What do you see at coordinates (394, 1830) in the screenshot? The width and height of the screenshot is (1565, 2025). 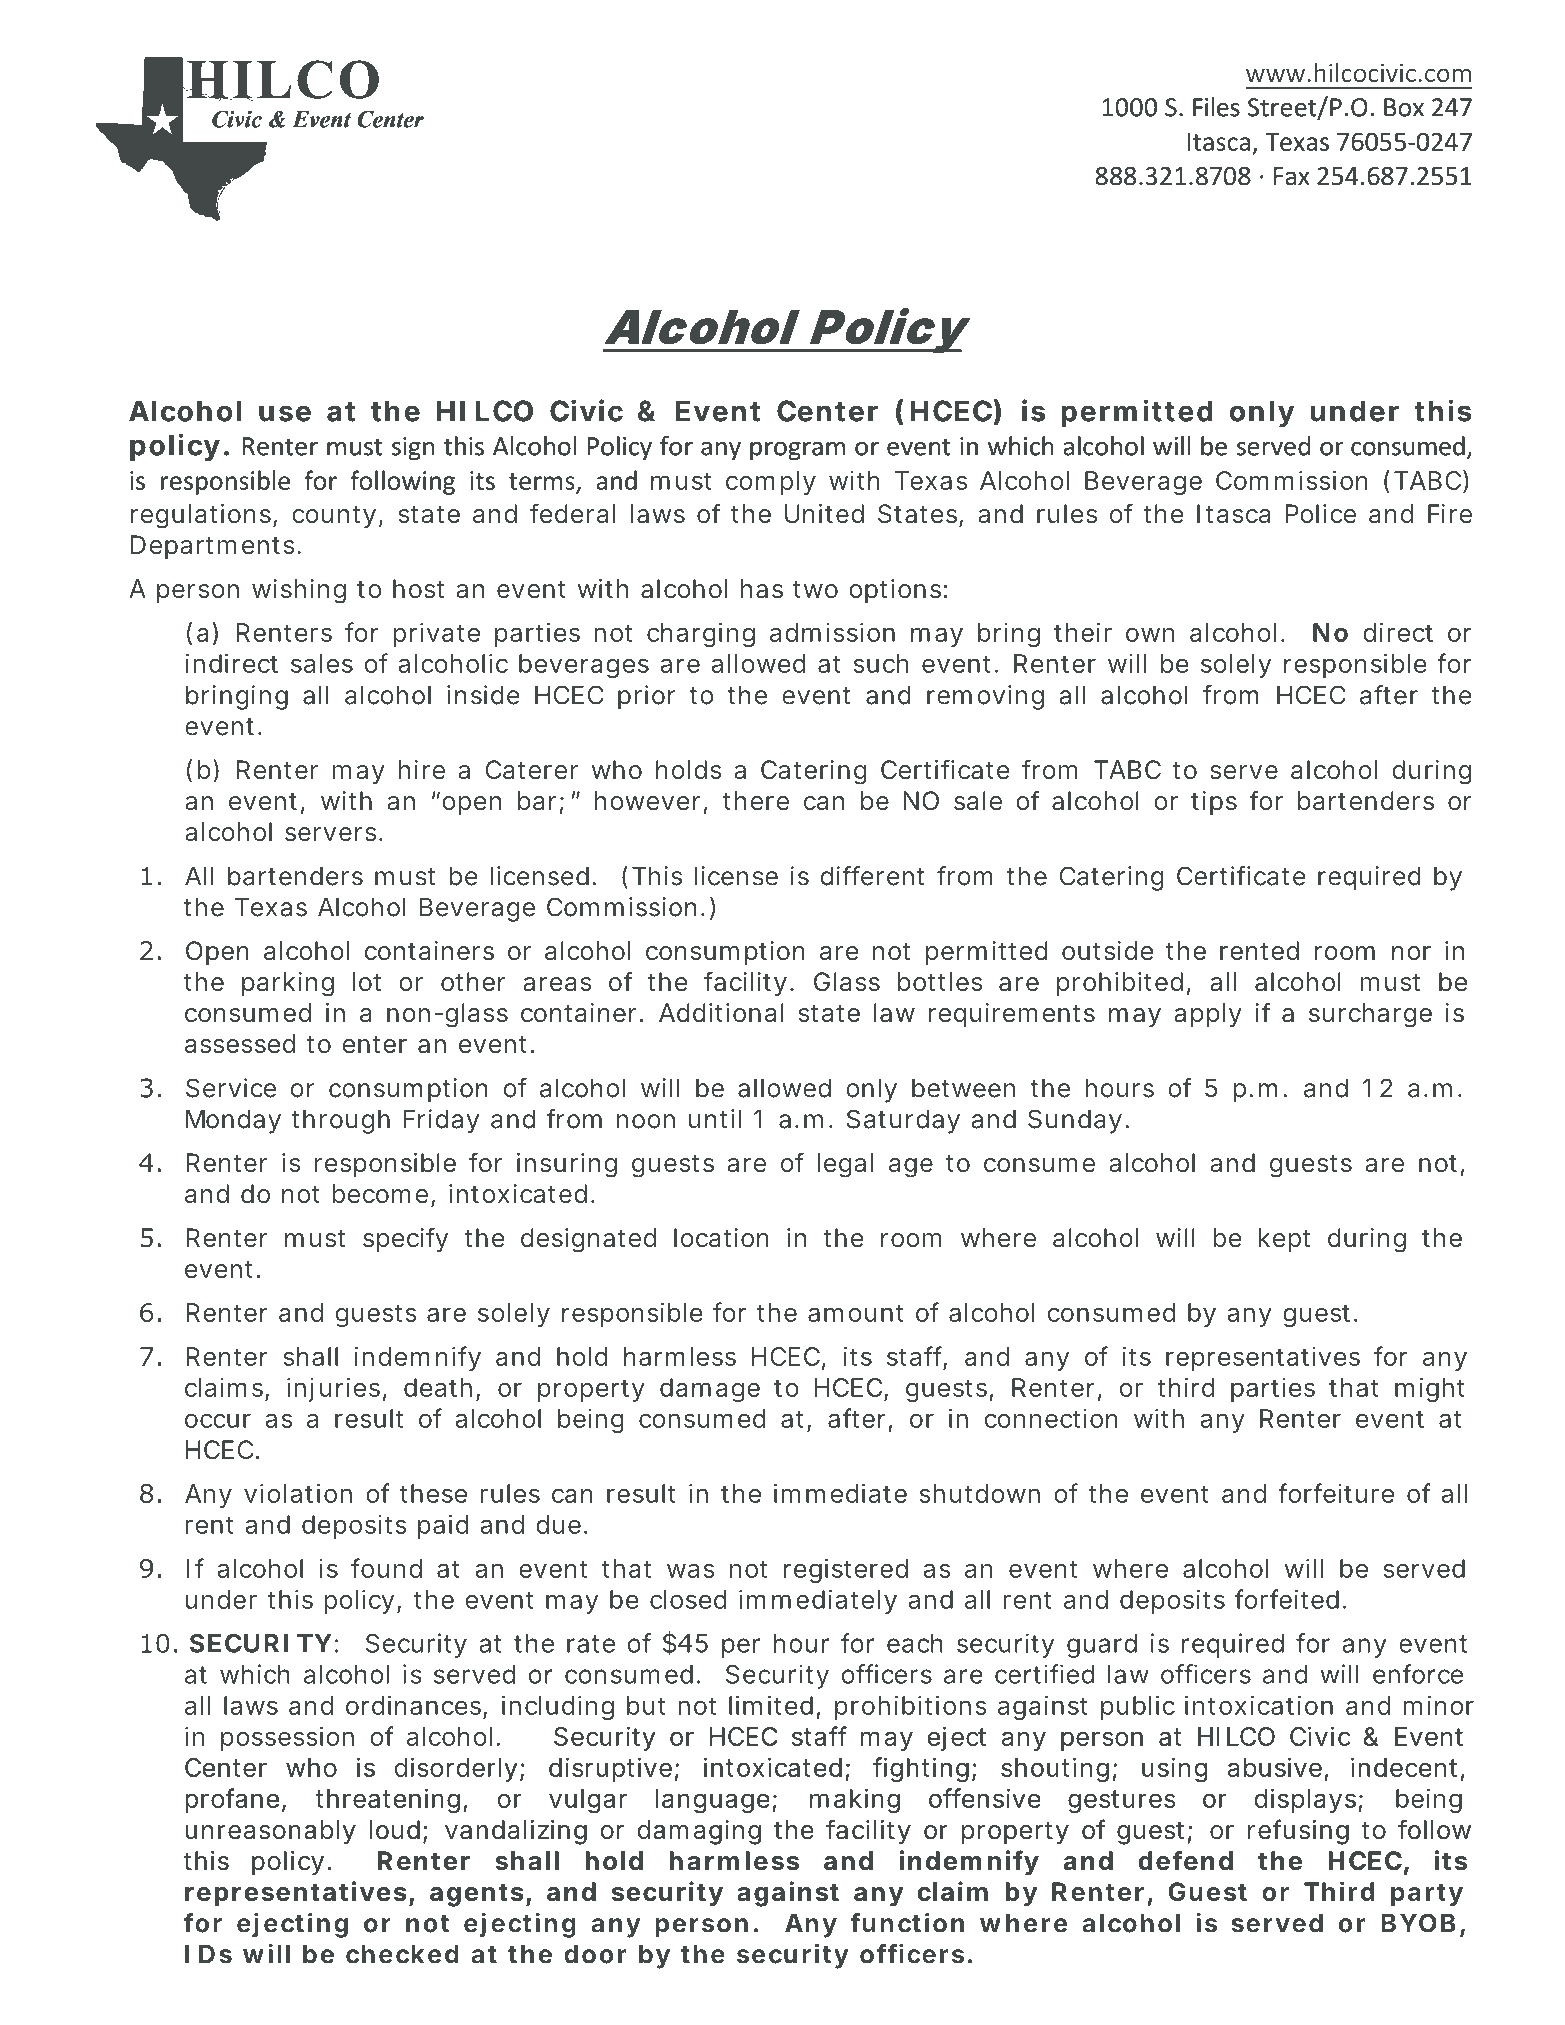 I see `loud` at bounding box center [394, 1830].
